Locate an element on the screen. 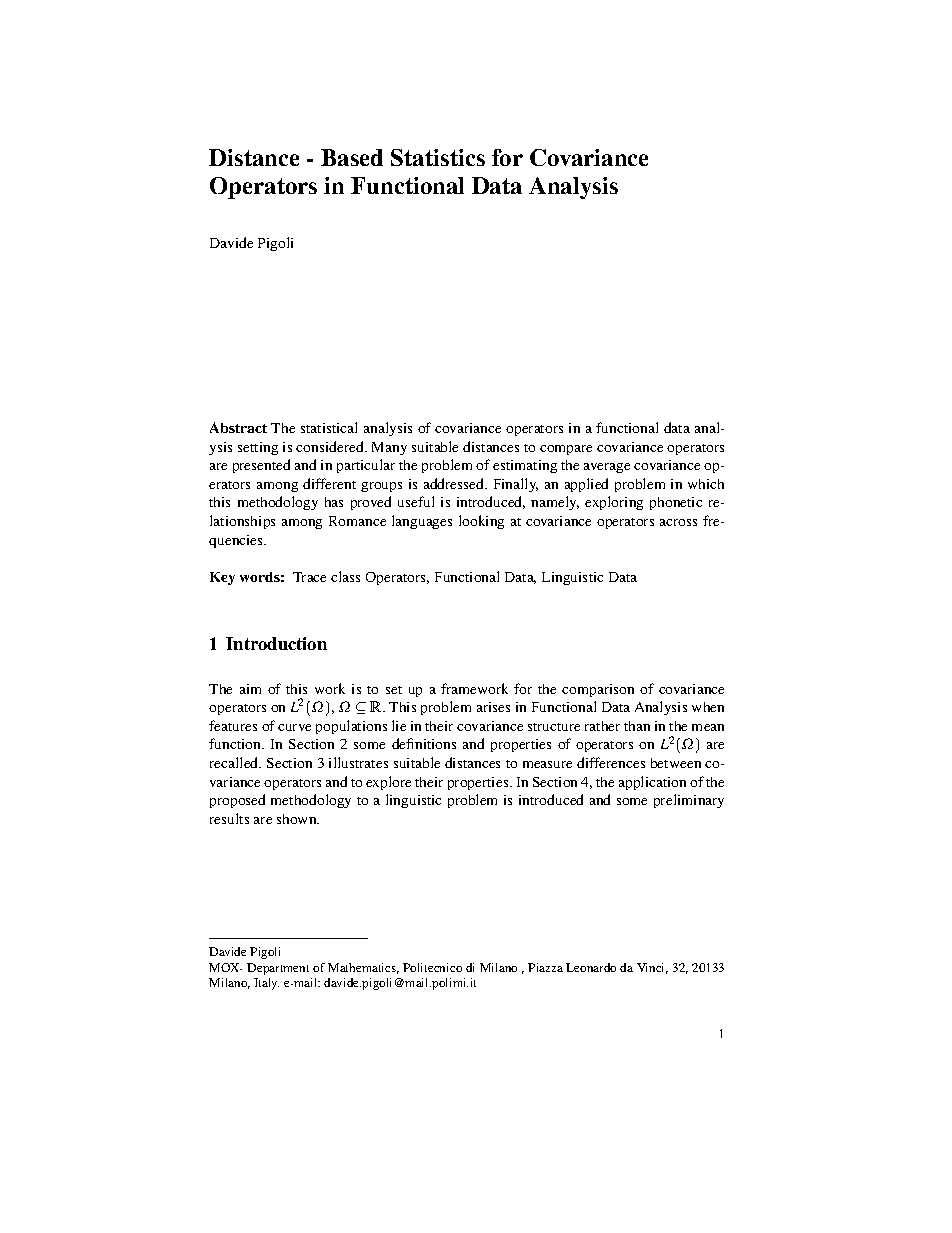 This screenshot has width=952, height=1233. application is located at coordinates (652, 783).
